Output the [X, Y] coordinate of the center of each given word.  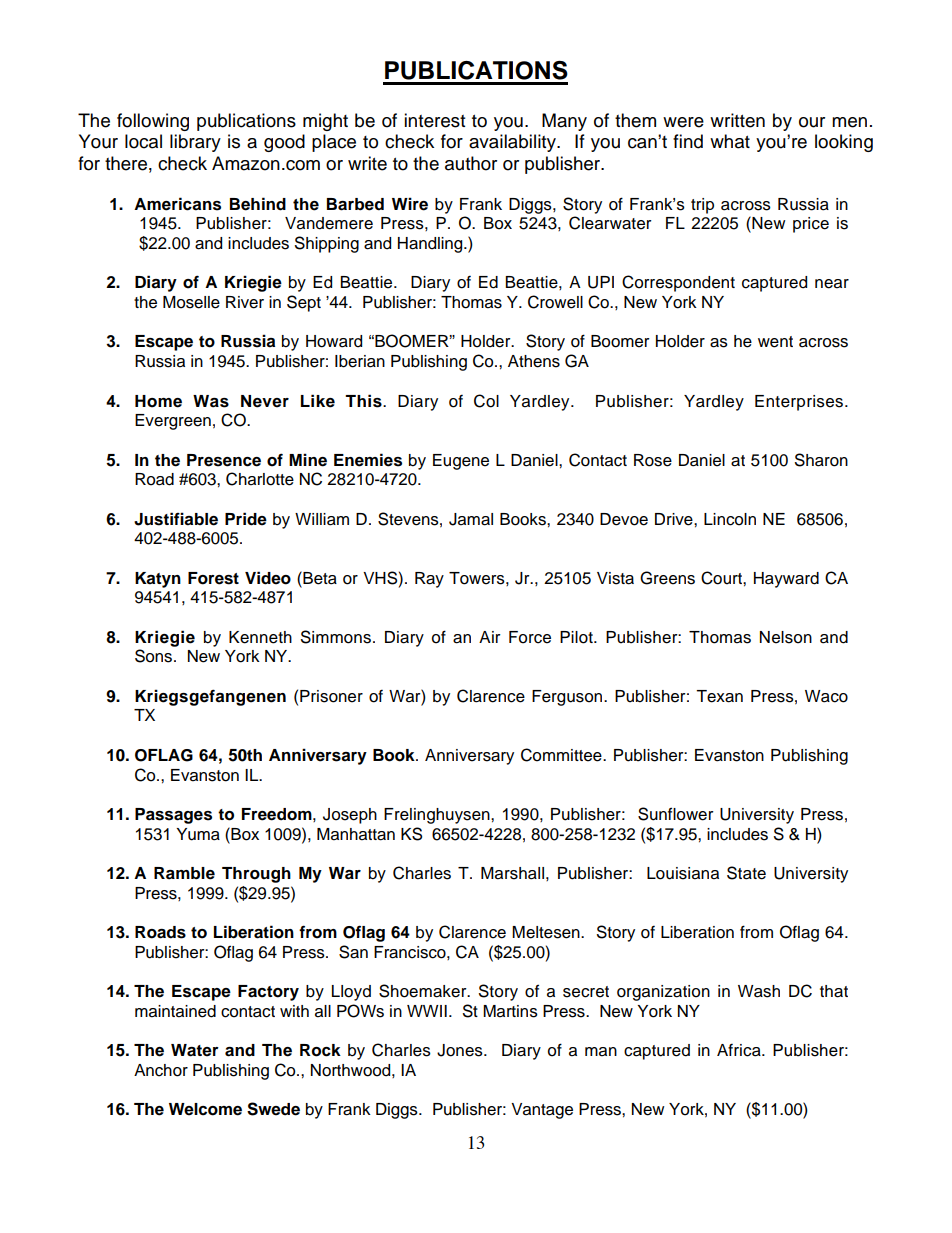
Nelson [786, 637]
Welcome [205, 1109]
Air [490, 637]
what [730, 141]
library [195, 143]
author [471, 163]
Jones [461, 1050]
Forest [213, 578]
